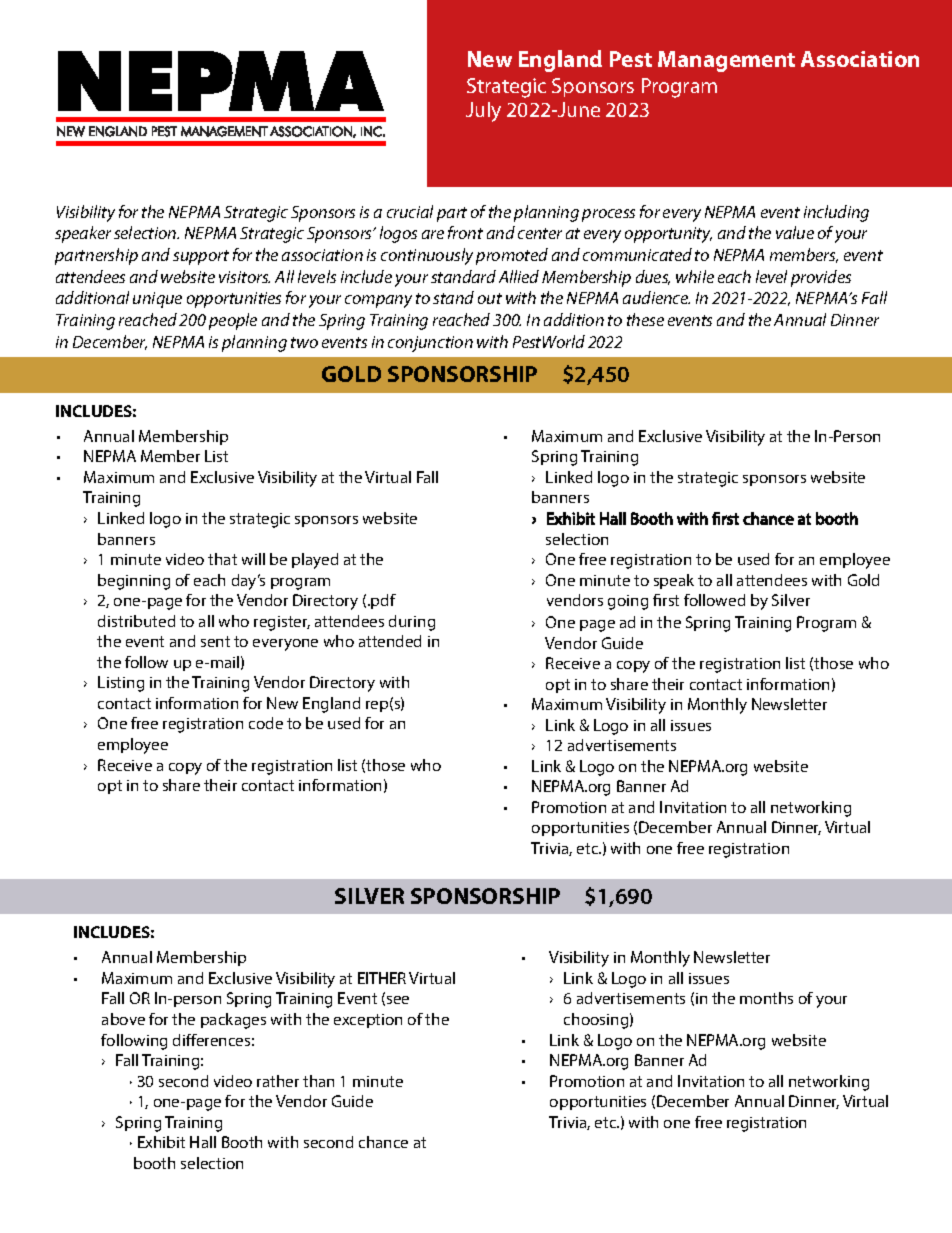 Image resolution: width=952 pixels, height=1233 pixels. I want to click on July, so click(483, 112).
